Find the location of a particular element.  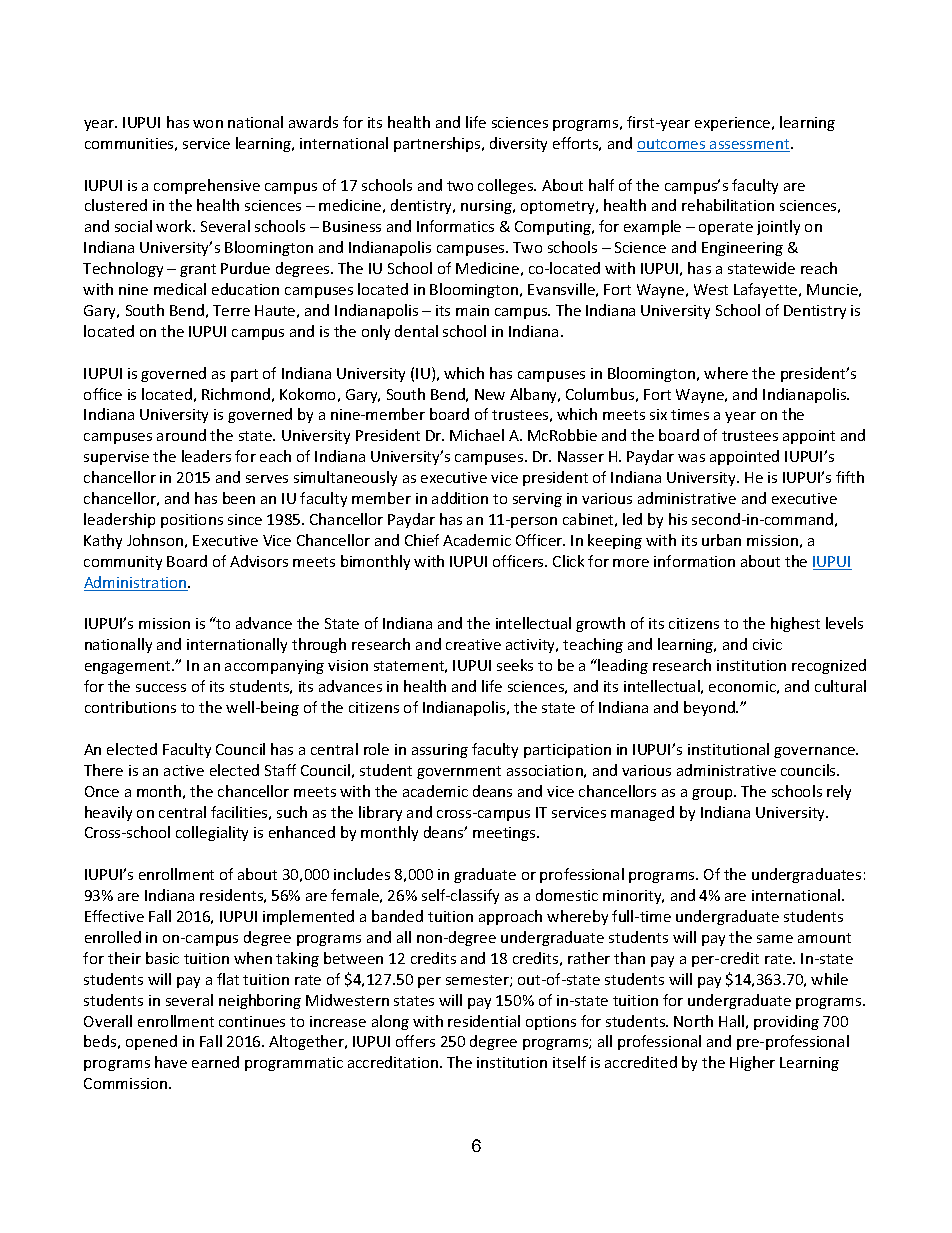

opened is located at coordinates (151, 1042).
